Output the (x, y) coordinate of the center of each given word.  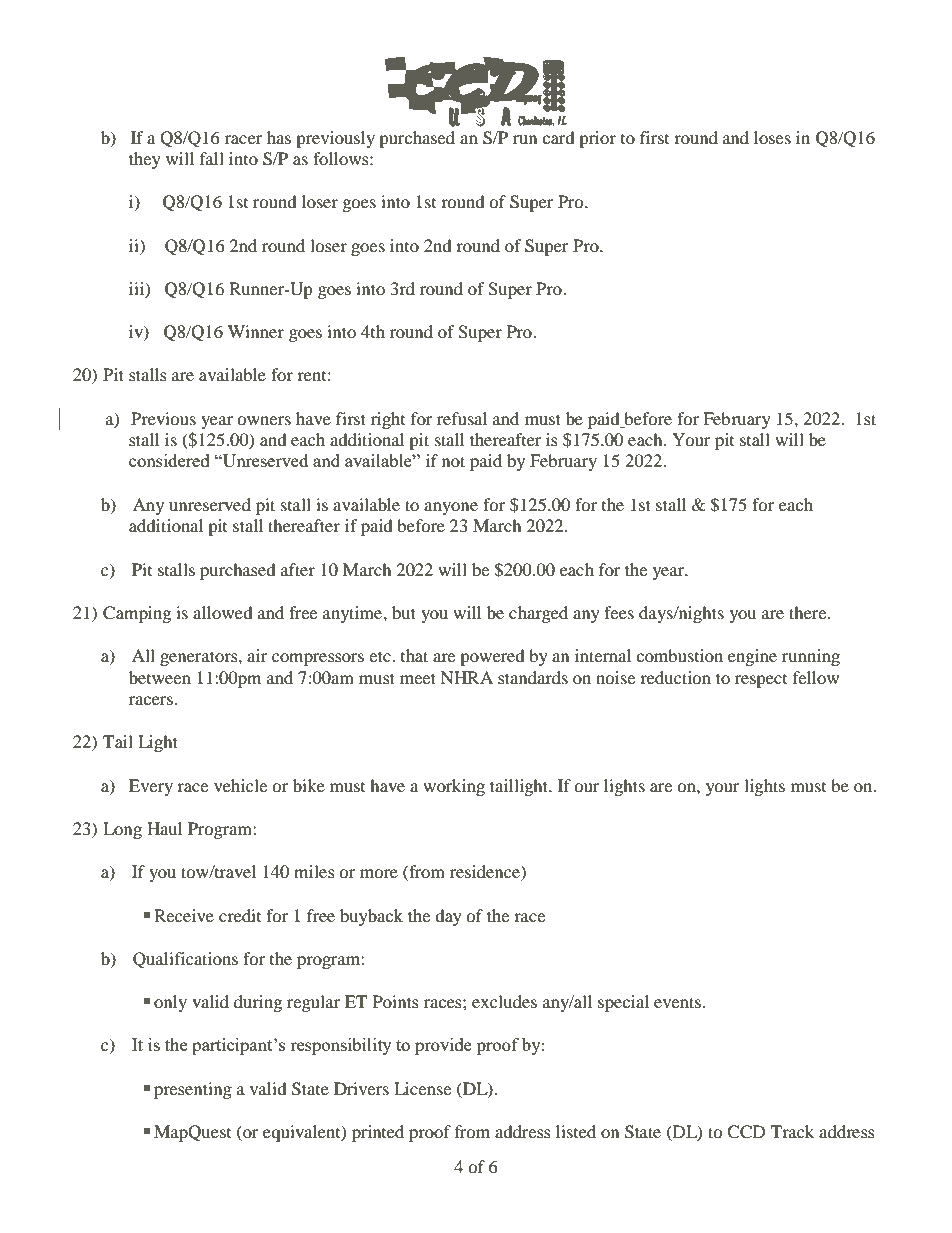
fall (212, 158)
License (422, 1088)
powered (492, 657)
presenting (193, 1090)
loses (772, 137)
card (558, 137)
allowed (223, 612)
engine (752, 657)
